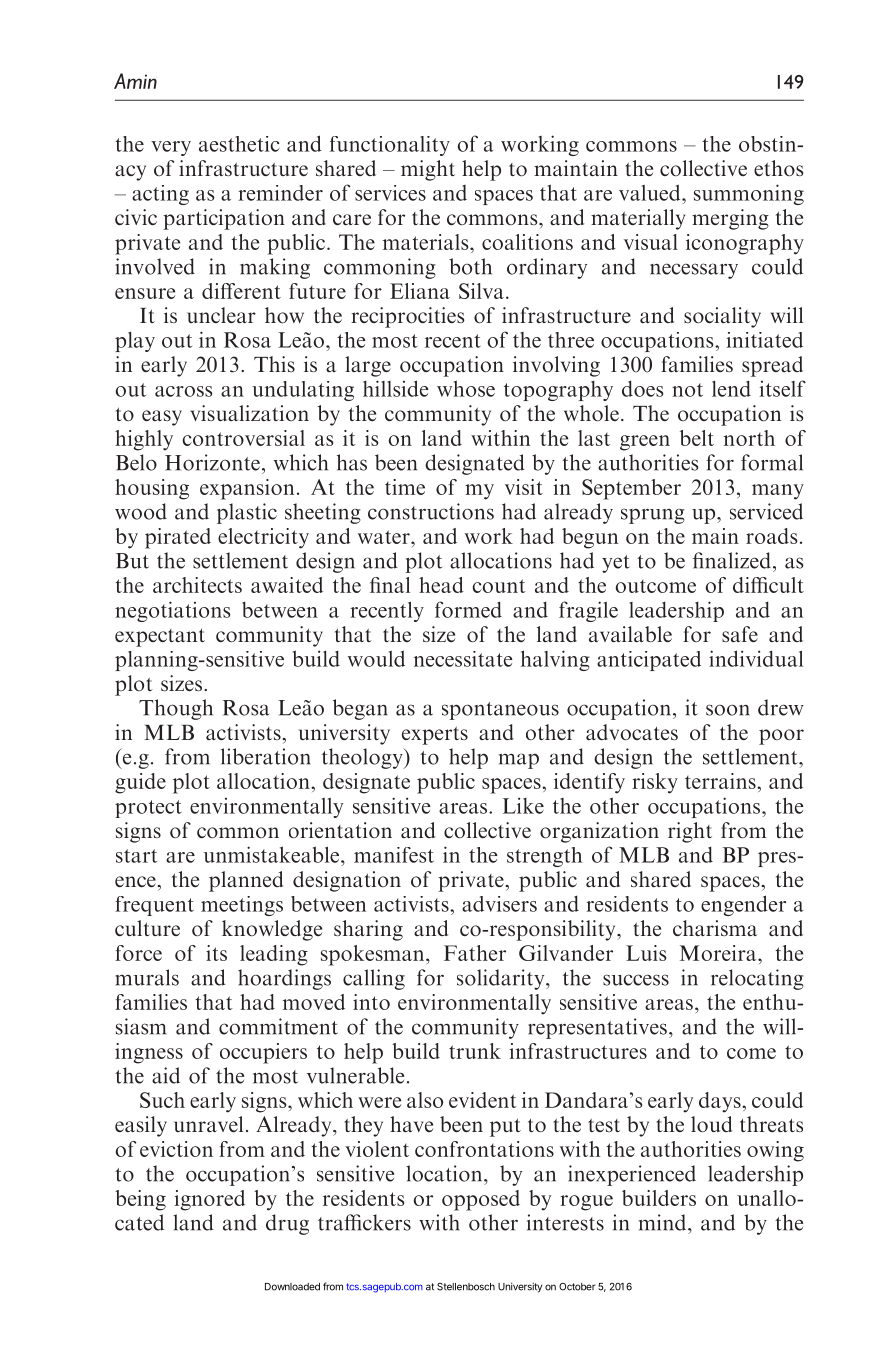 The image size is (896, 1345). I want to click on necessitate, so click(463, 659).
